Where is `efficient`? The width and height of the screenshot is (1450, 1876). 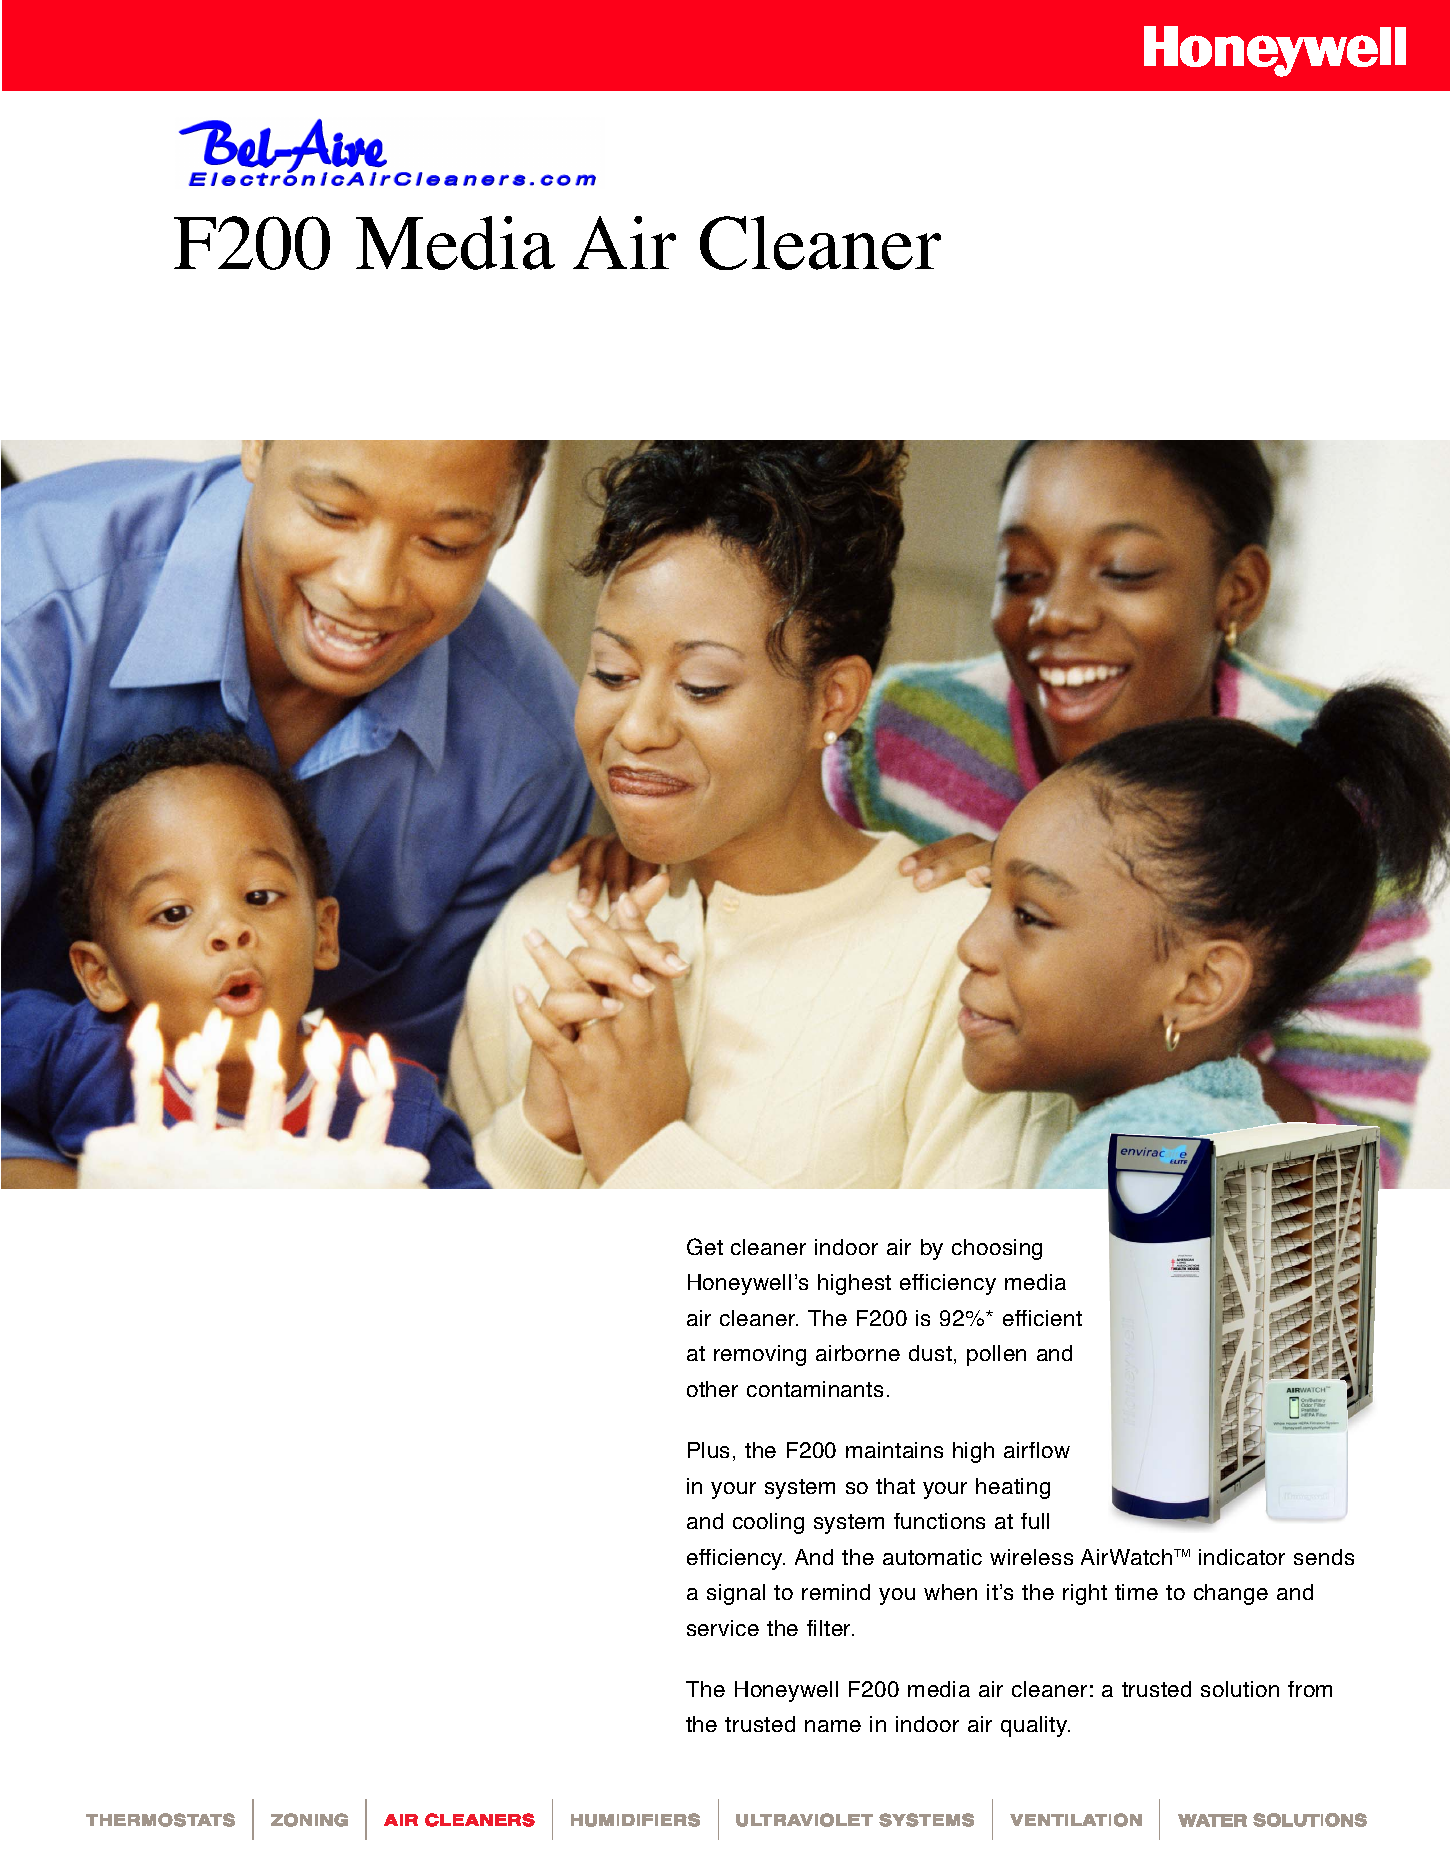
efficient is located at coordinates (1042, 1318).
